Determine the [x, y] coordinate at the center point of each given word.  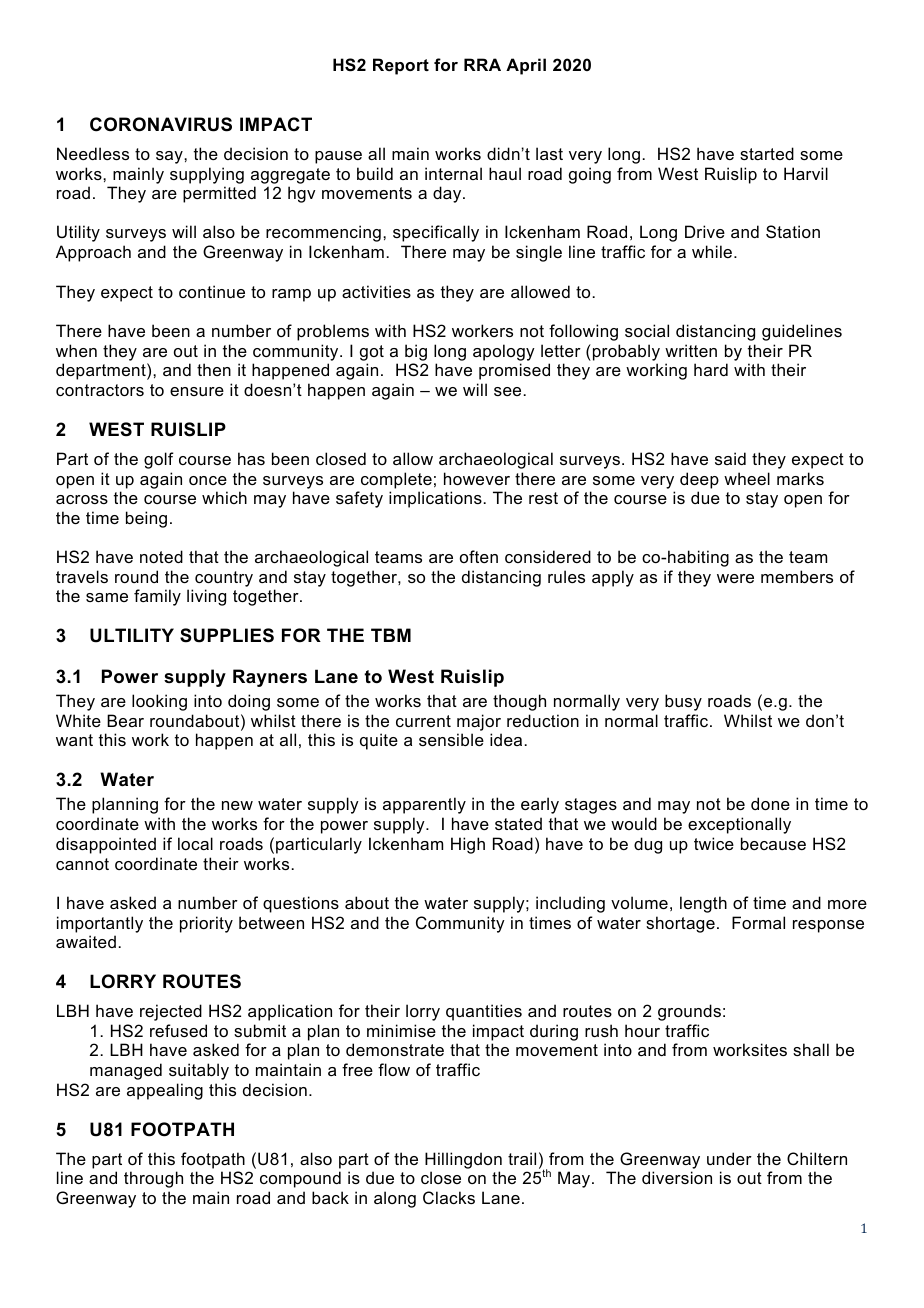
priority [206, 924]
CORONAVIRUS [161, 124]
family [157, 597]
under [729, 1158]
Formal [758, 922]
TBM [391, 635]
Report [401, 66]
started [767, 153]
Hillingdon [463, 1162]
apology [504, 352]
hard [711, 369]
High [468, 845]
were [735, 578]
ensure [197, 391]
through [153, 1179]
